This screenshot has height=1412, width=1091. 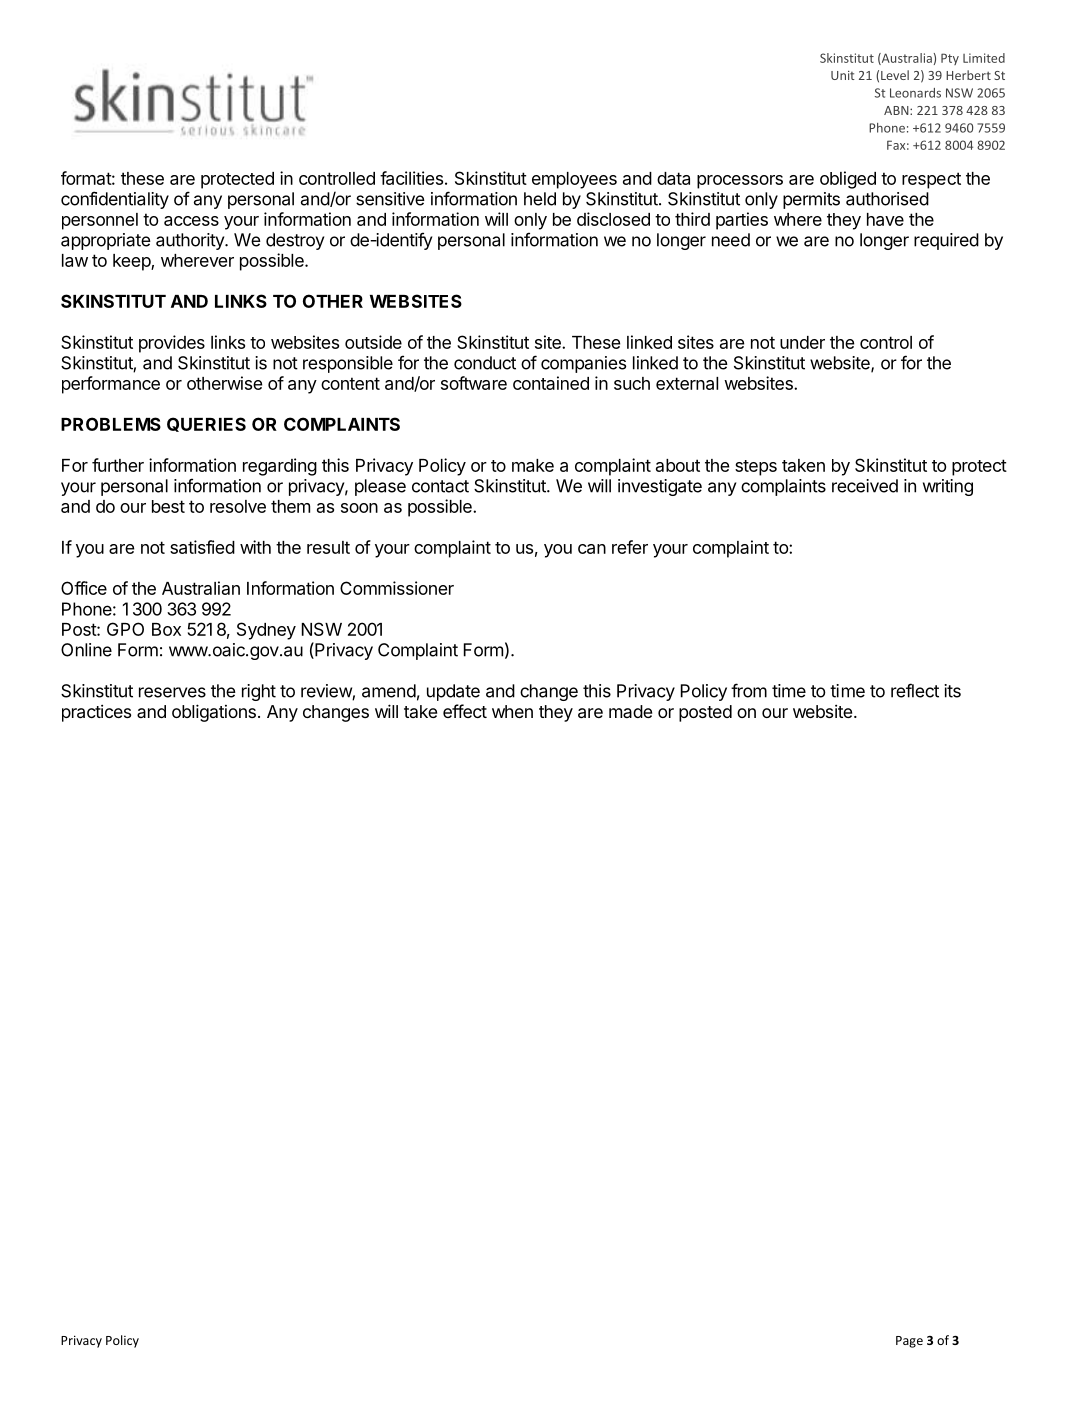 I want to click on effect, so click(x=465, y=711).
